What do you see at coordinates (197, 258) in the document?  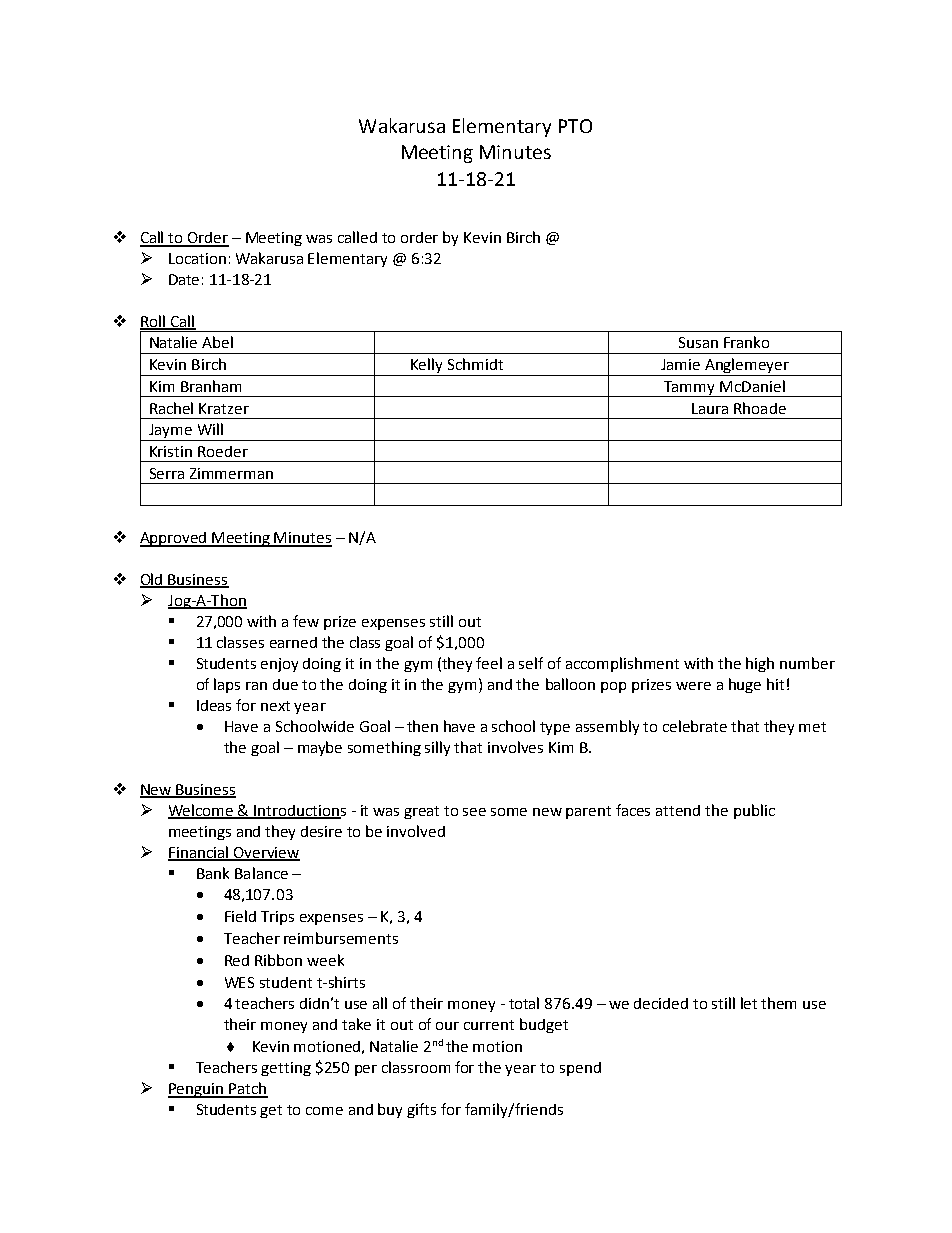 I see `Location` at bounding box center [197, 258].
